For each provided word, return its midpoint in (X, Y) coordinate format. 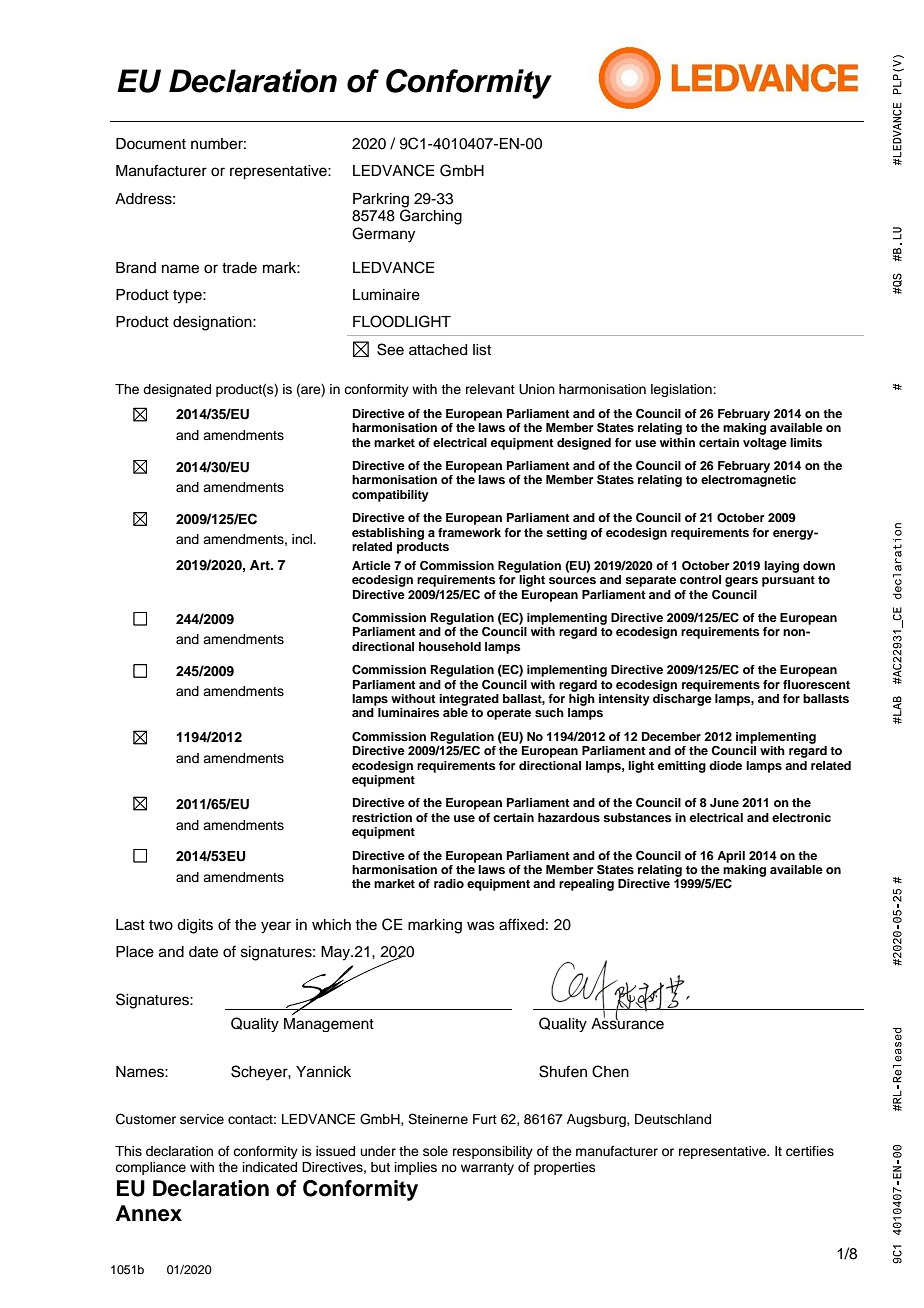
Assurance (627, 1023)
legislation (682, 390)
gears (741, 582)
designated (177, 390)
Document (151, 144)
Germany (383, 235)
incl (303, 539)
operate (509, 714)
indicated (270, 1167)
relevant (490, 389)
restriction (382, 817)
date (203, 952)
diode (725, 765)
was (481, 926)
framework (469, 532)
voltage (765, 444)
